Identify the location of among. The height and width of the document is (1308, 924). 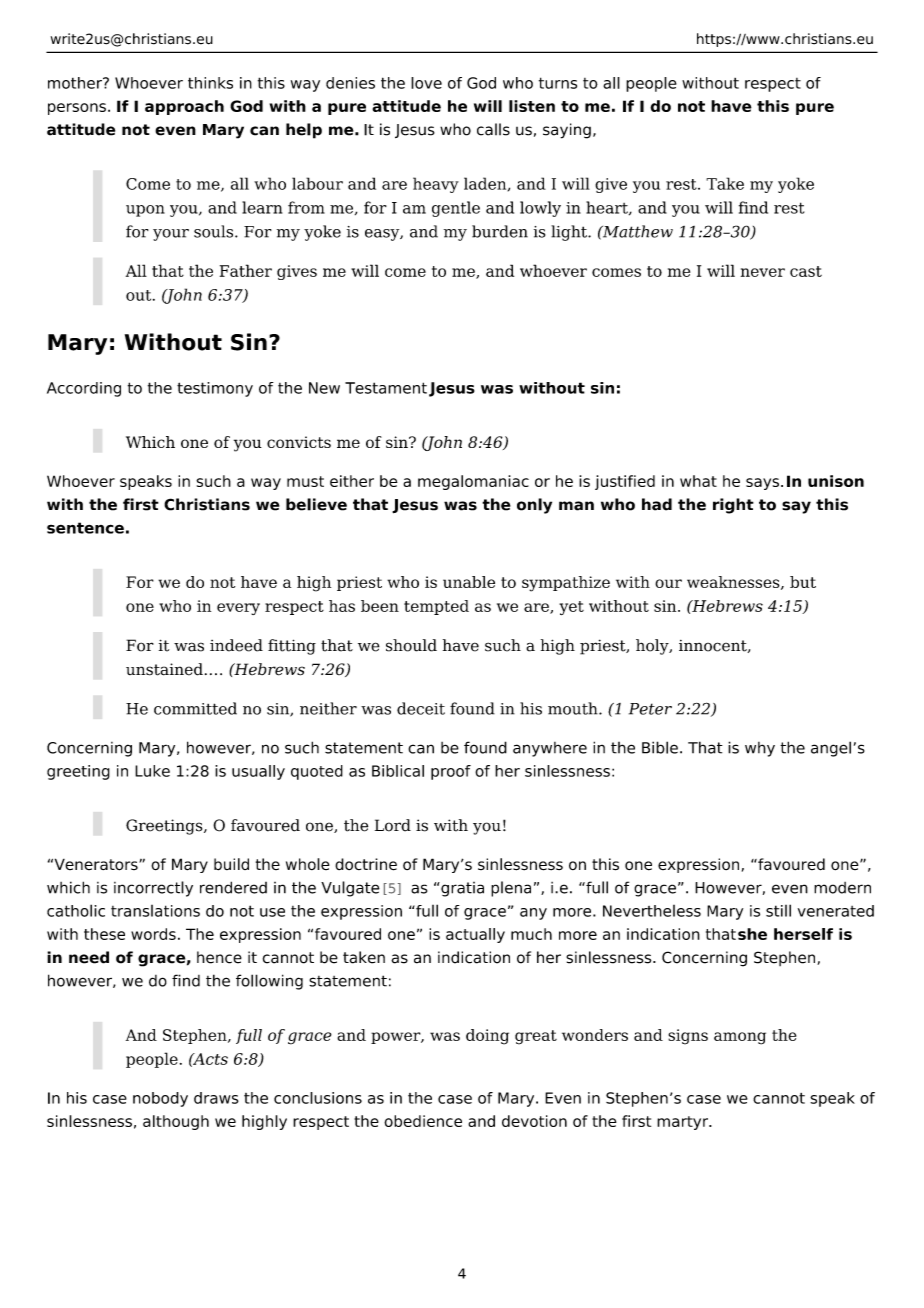
(740, 1038).
